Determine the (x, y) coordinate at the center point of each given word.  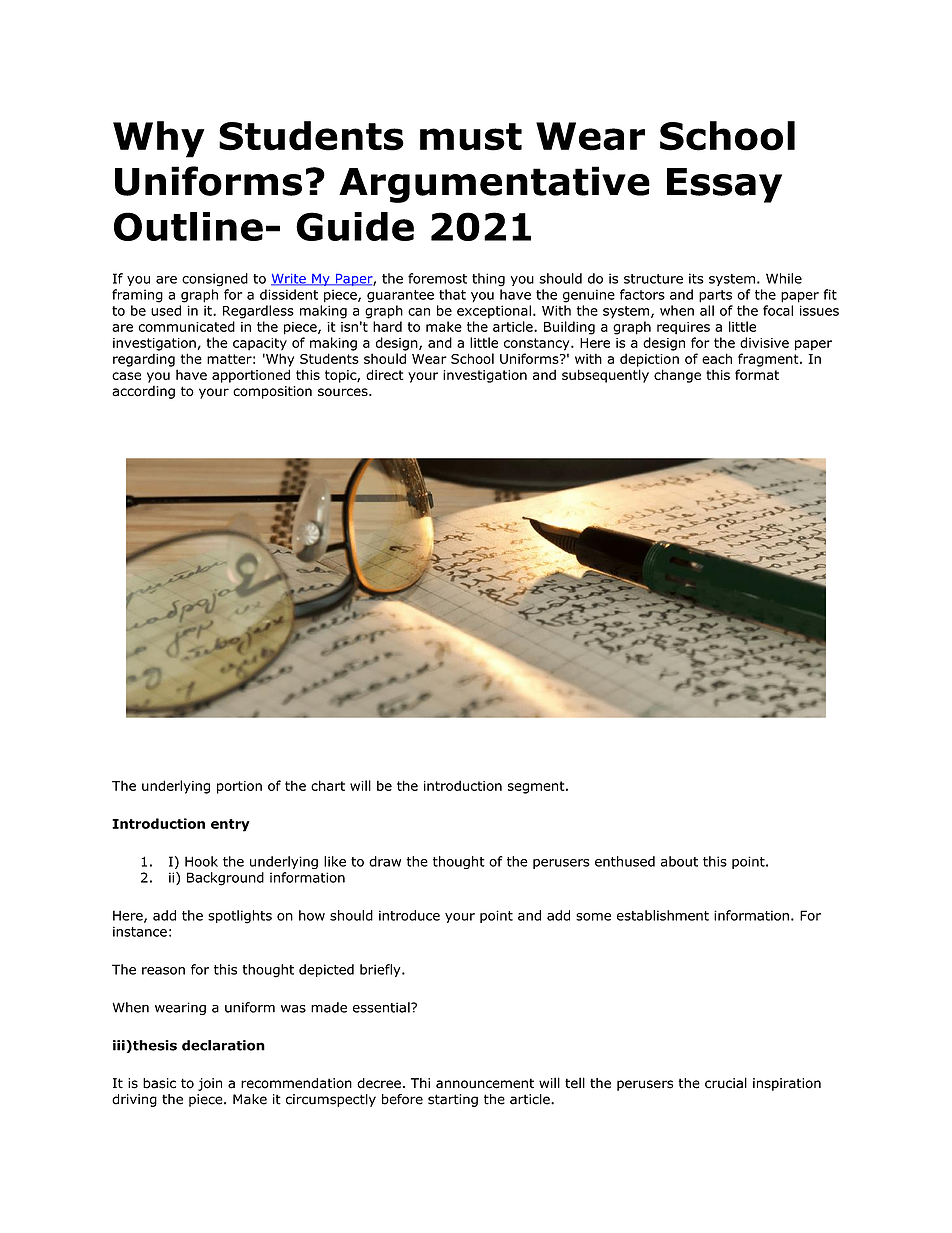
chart (328, 785)
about (679, 861)
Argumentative (494, 184)
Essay (724, 185)
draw (385, 861)
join (210, 1084)
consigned (215, 280)
